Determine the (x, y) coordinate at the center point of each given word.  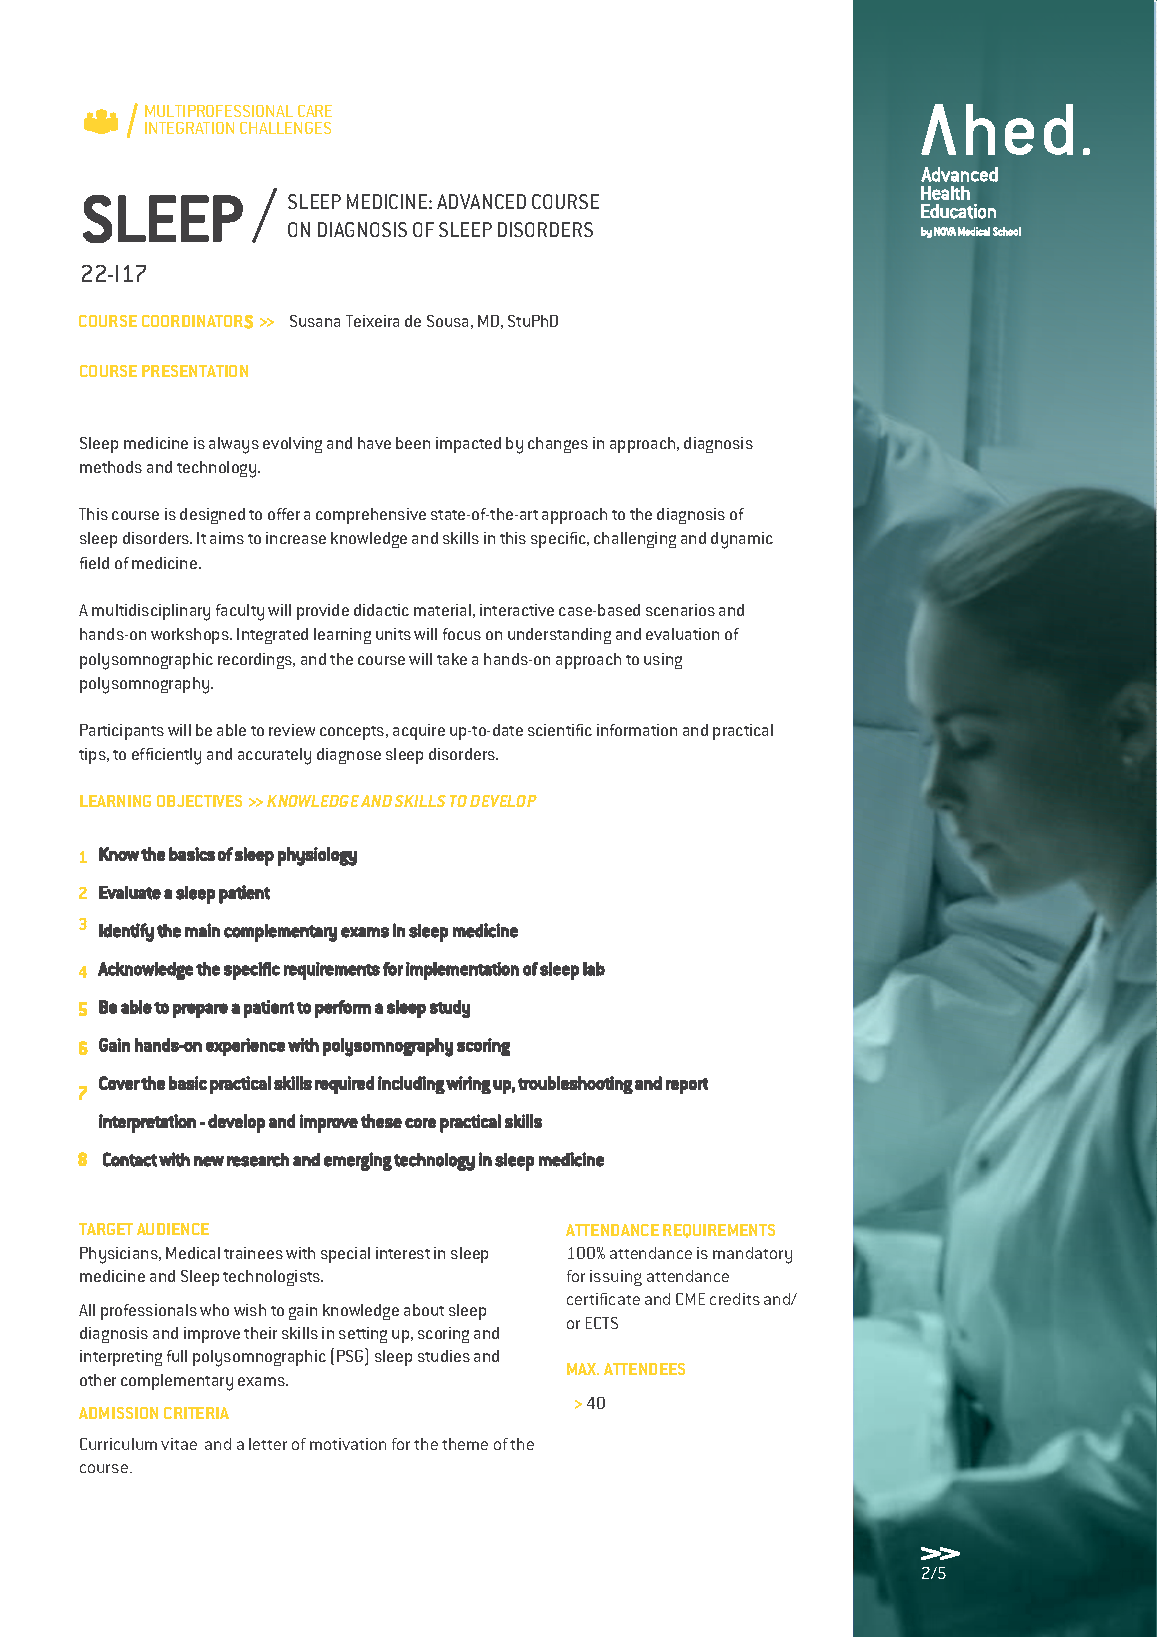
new (209, 1161)
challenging (635, 540)
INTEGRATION (189, 128)
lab (594, 969)
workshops (191, 636)
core (420, 1123)
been (413, 443)
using (663, 661)
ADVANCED (481, 201)
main (202, 930)
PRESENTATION (195, 371)
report (687, 1086)
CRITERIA (196, 1413)
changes (558, 445)
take (452, 659)
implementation (462, 971)
